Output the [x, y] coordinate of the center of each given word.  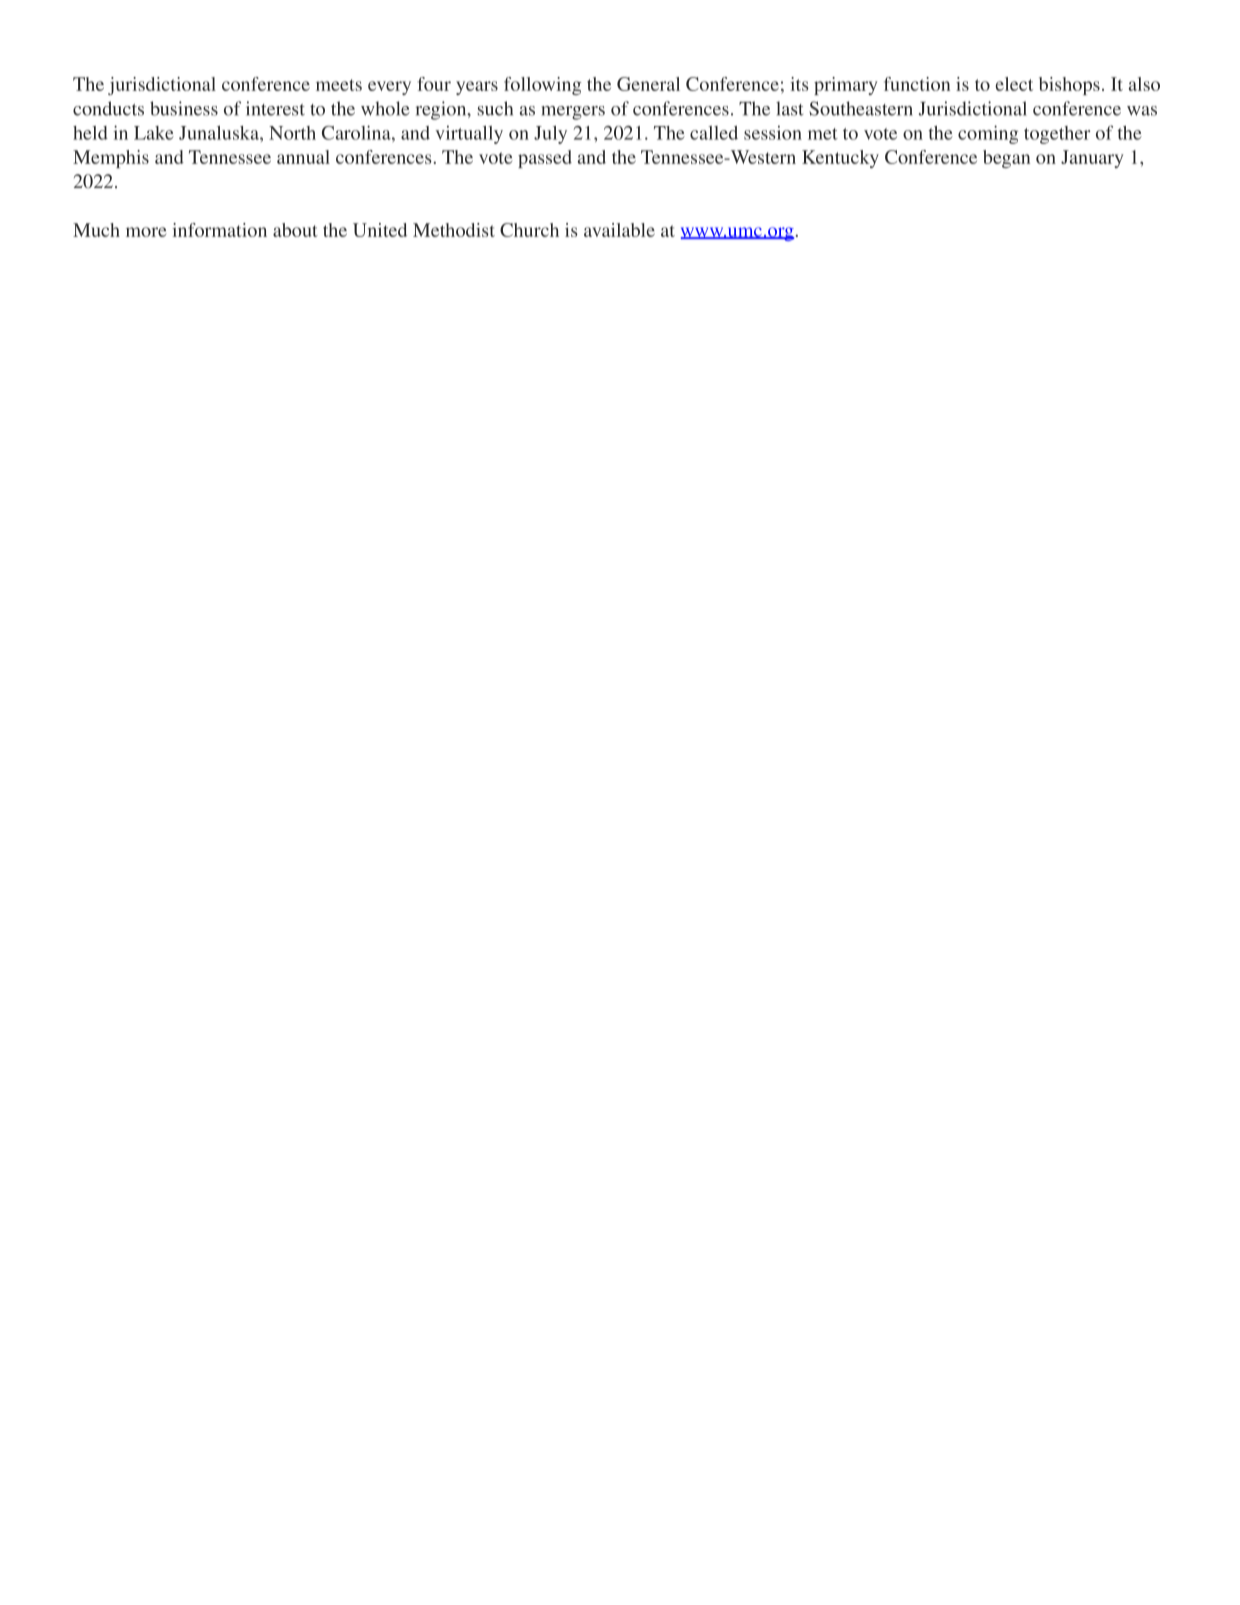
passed [545, 159]
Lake [154, 133]
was [1142, 111]
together [1057, 135]
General [648, 84]
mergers [573, 113]
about [295, 230]
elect [1014, 84]
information [219, 230]
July [550, 135]
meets [339, 85]
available [619, 230]
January [1092, 159]
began [1006, 159]
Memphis [111, 159]
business [184, 108]
